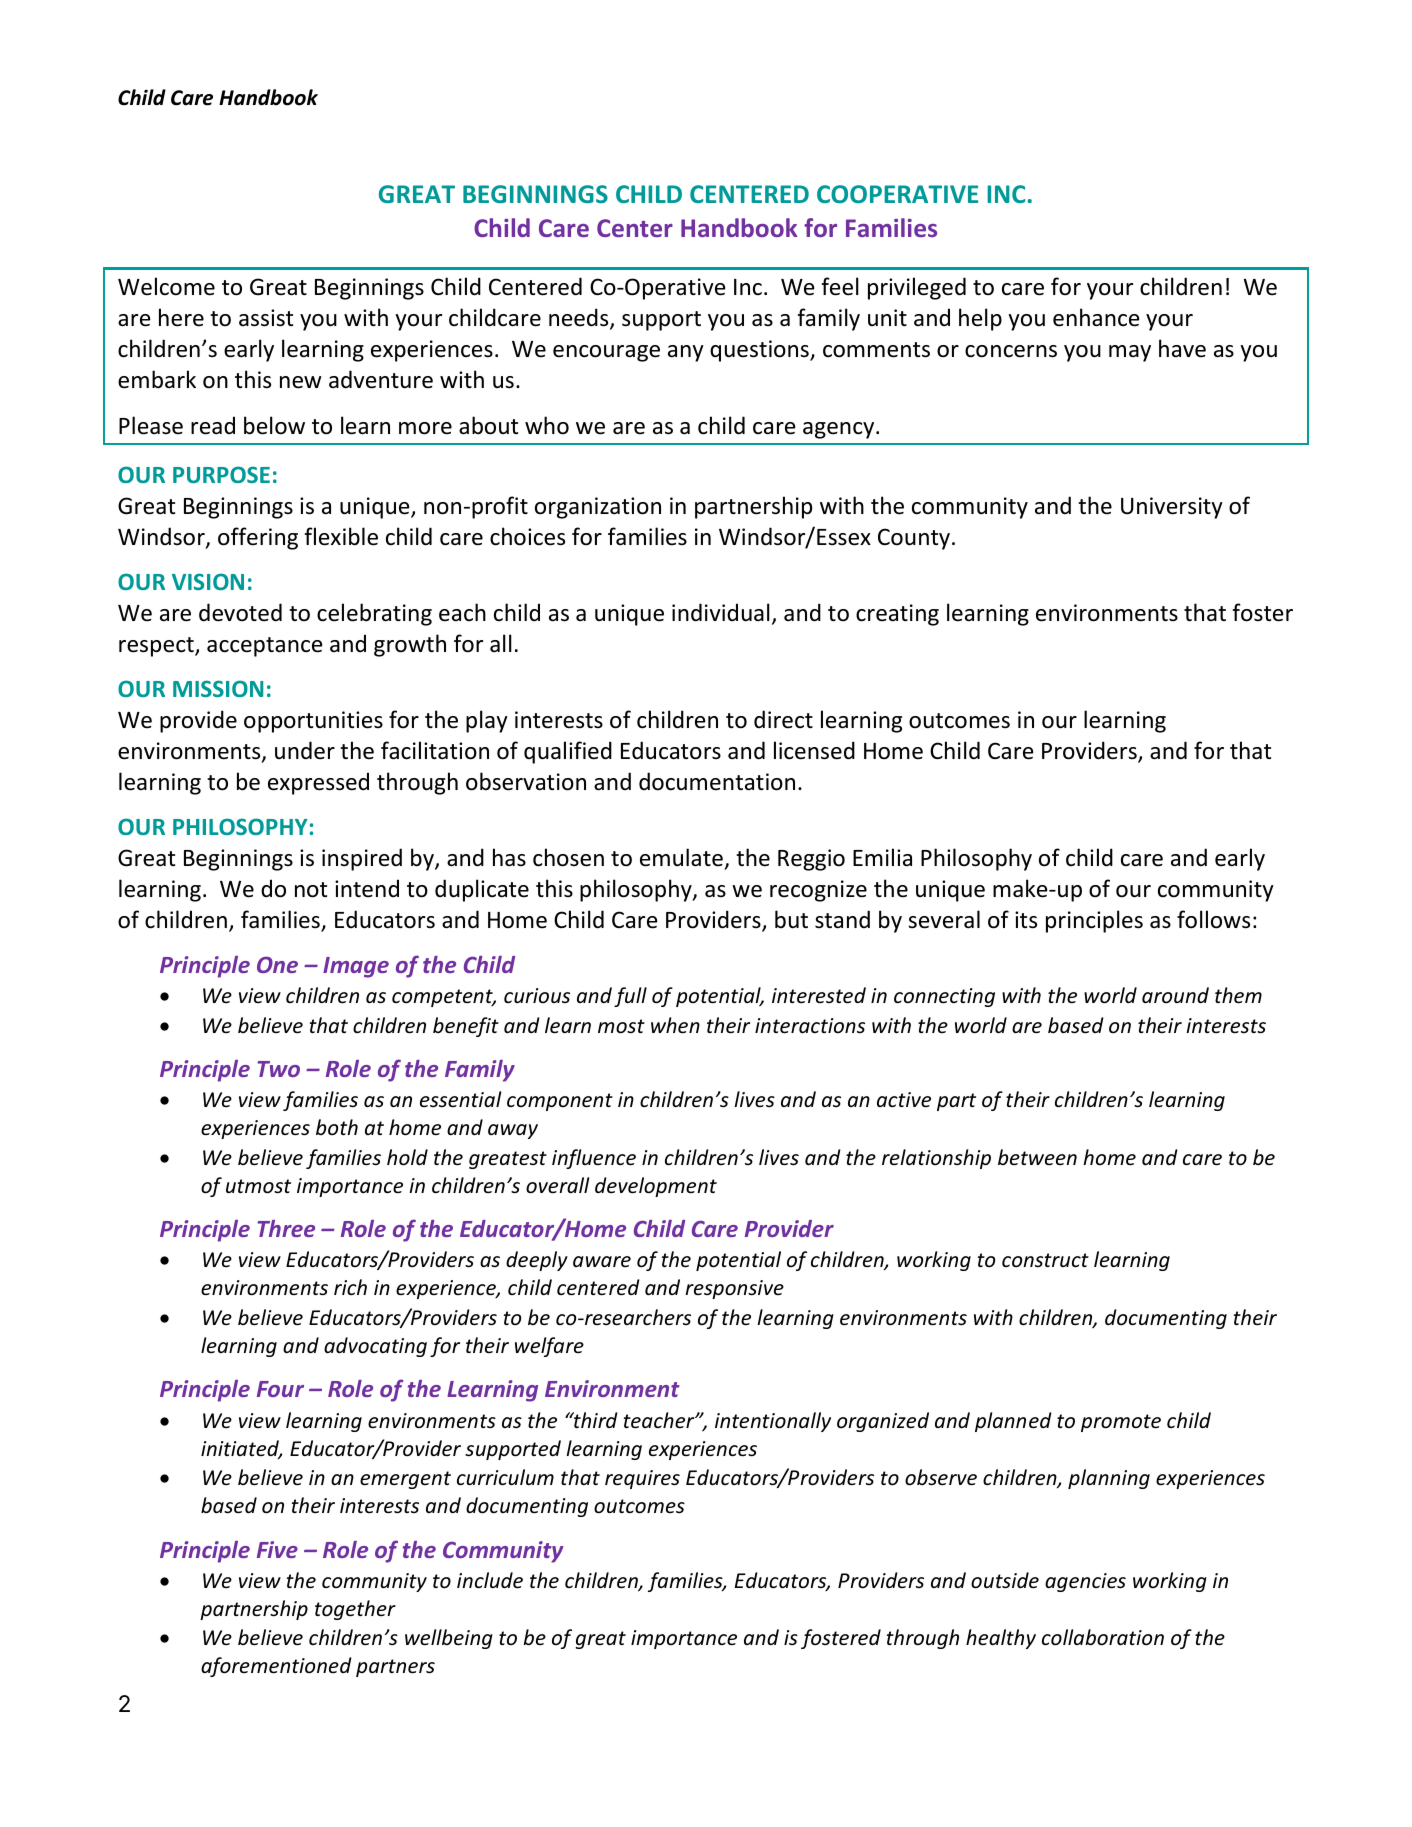 This screenshot has width=1412, height=1827. Describe the element at coordinates (490, 1580) in the screenshot. I see `include` at that location.
